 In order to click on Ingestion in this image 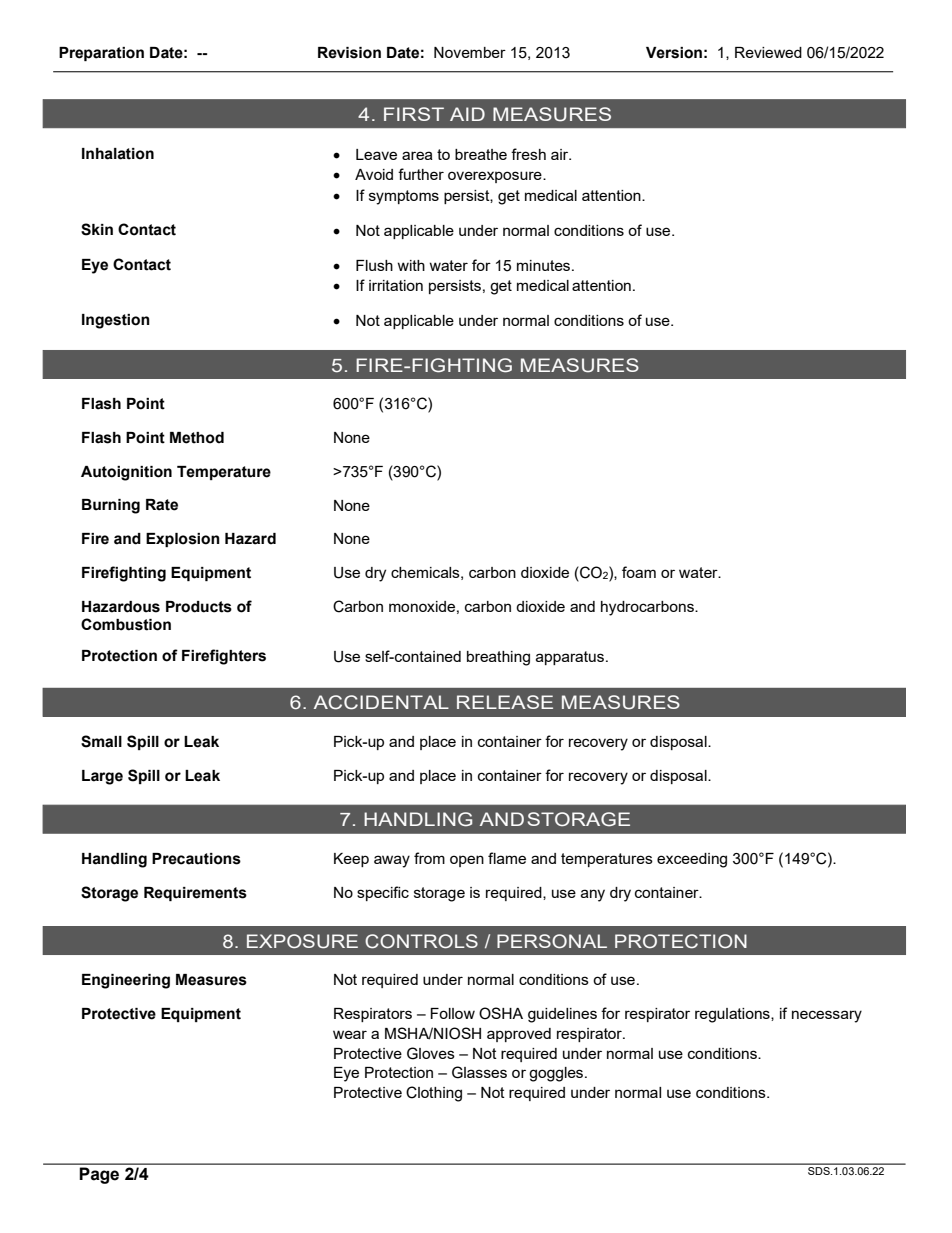, I will do `click(116, 321)`.
